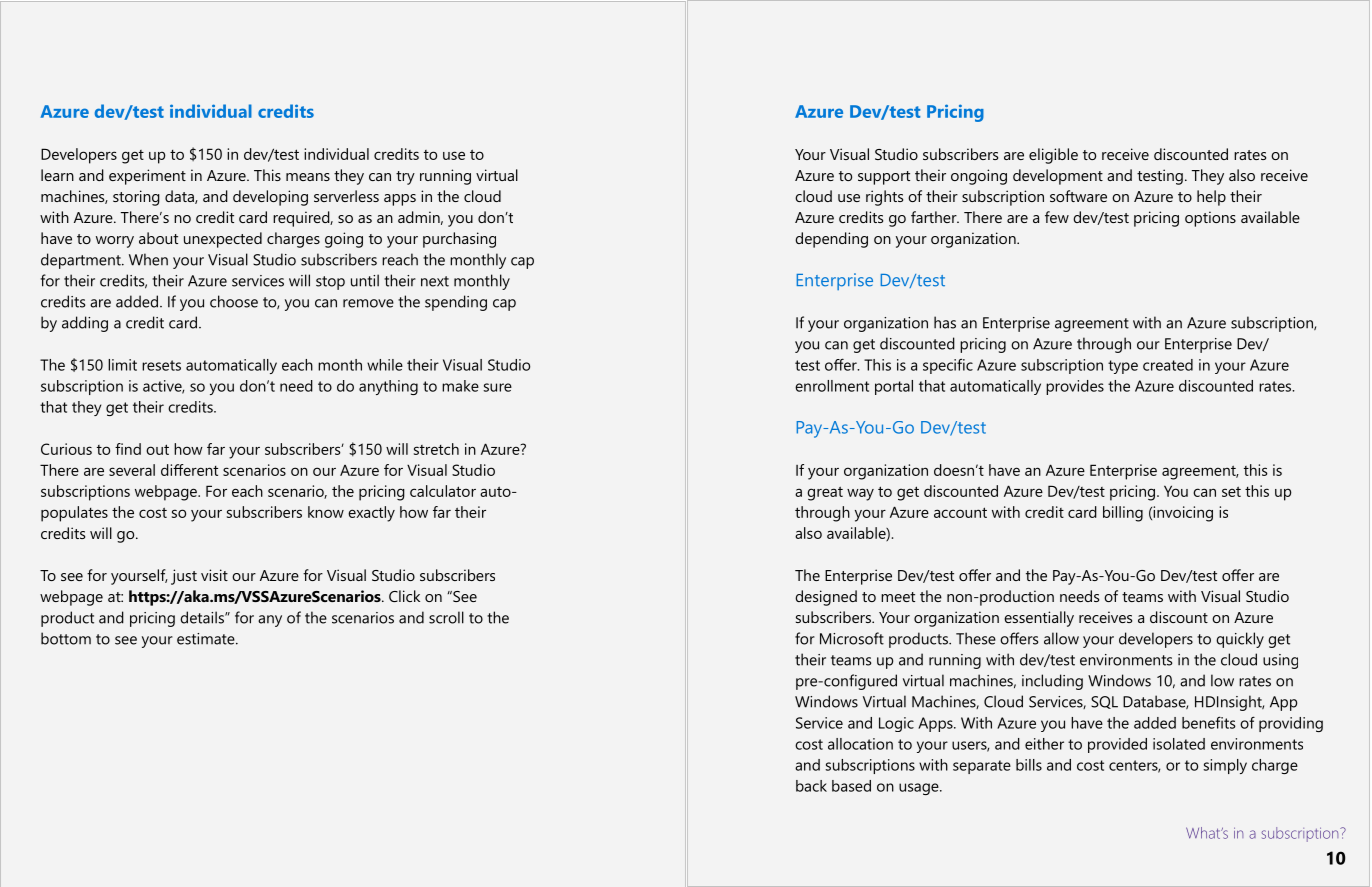  I want to click on find, so click(128, 449).
